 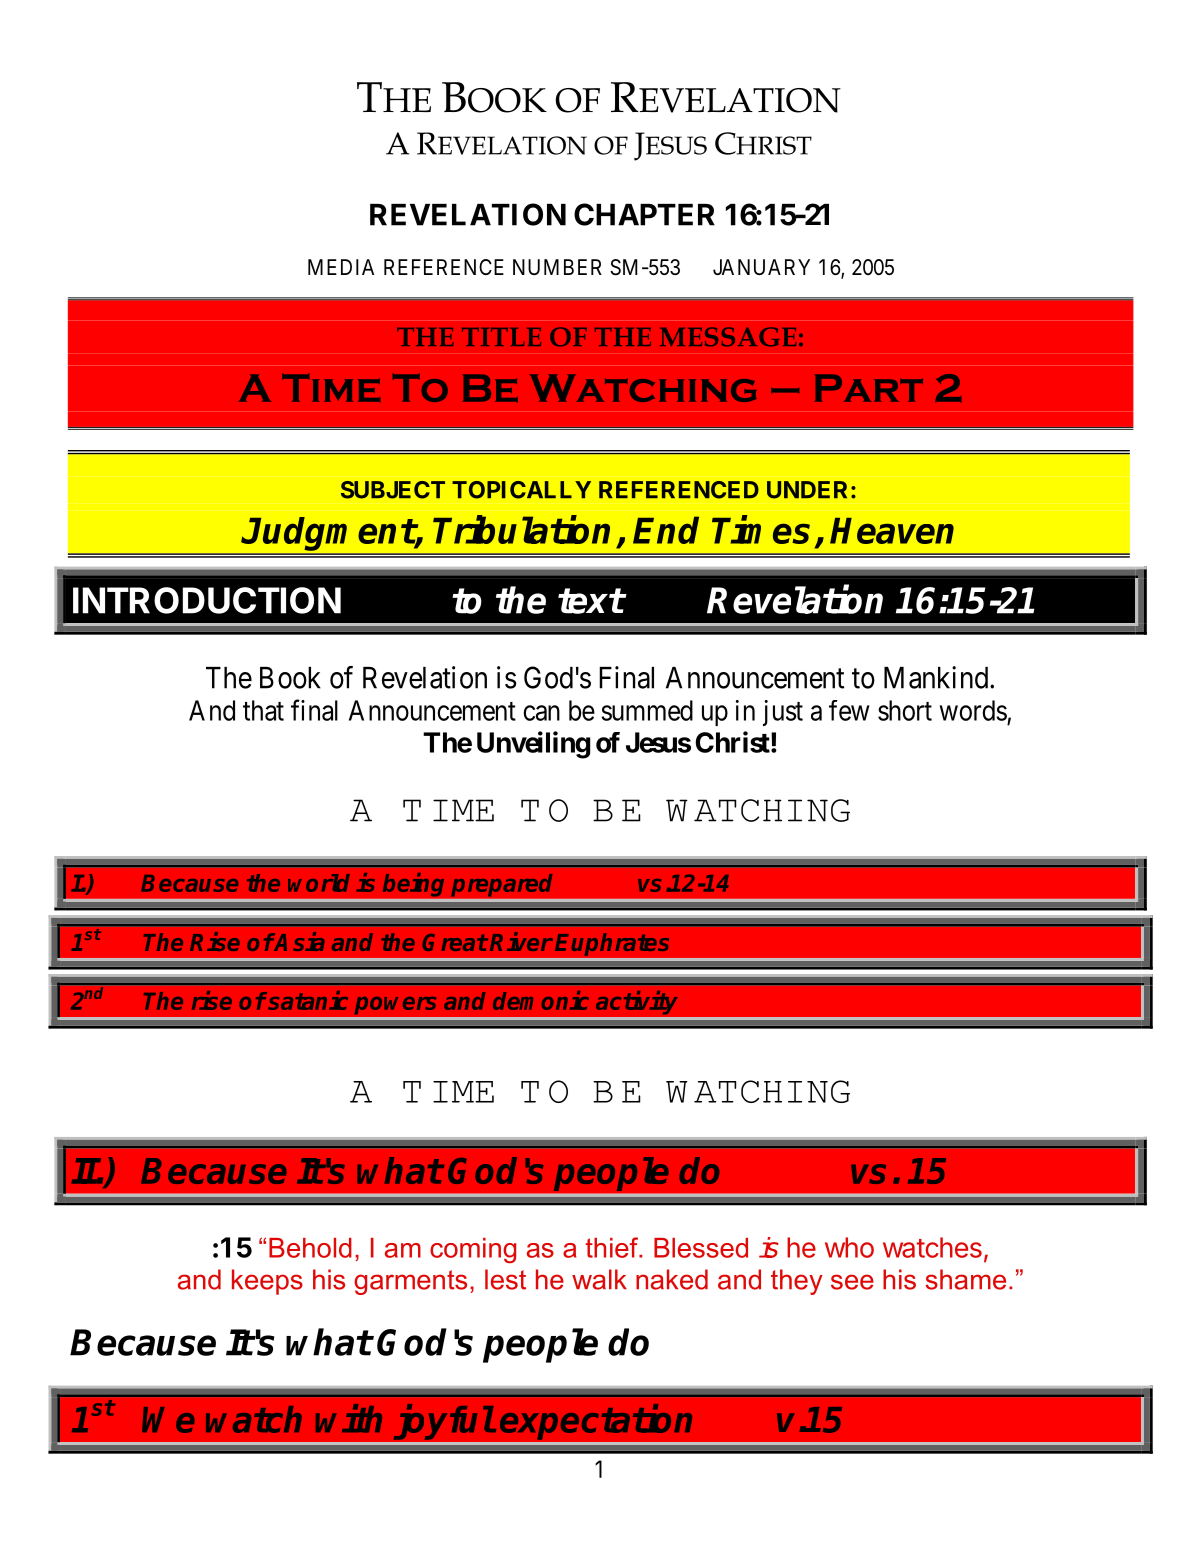 What do you see at coordinates (666, 530) in the image?
I see `End` at bounding box center [666, 530].
